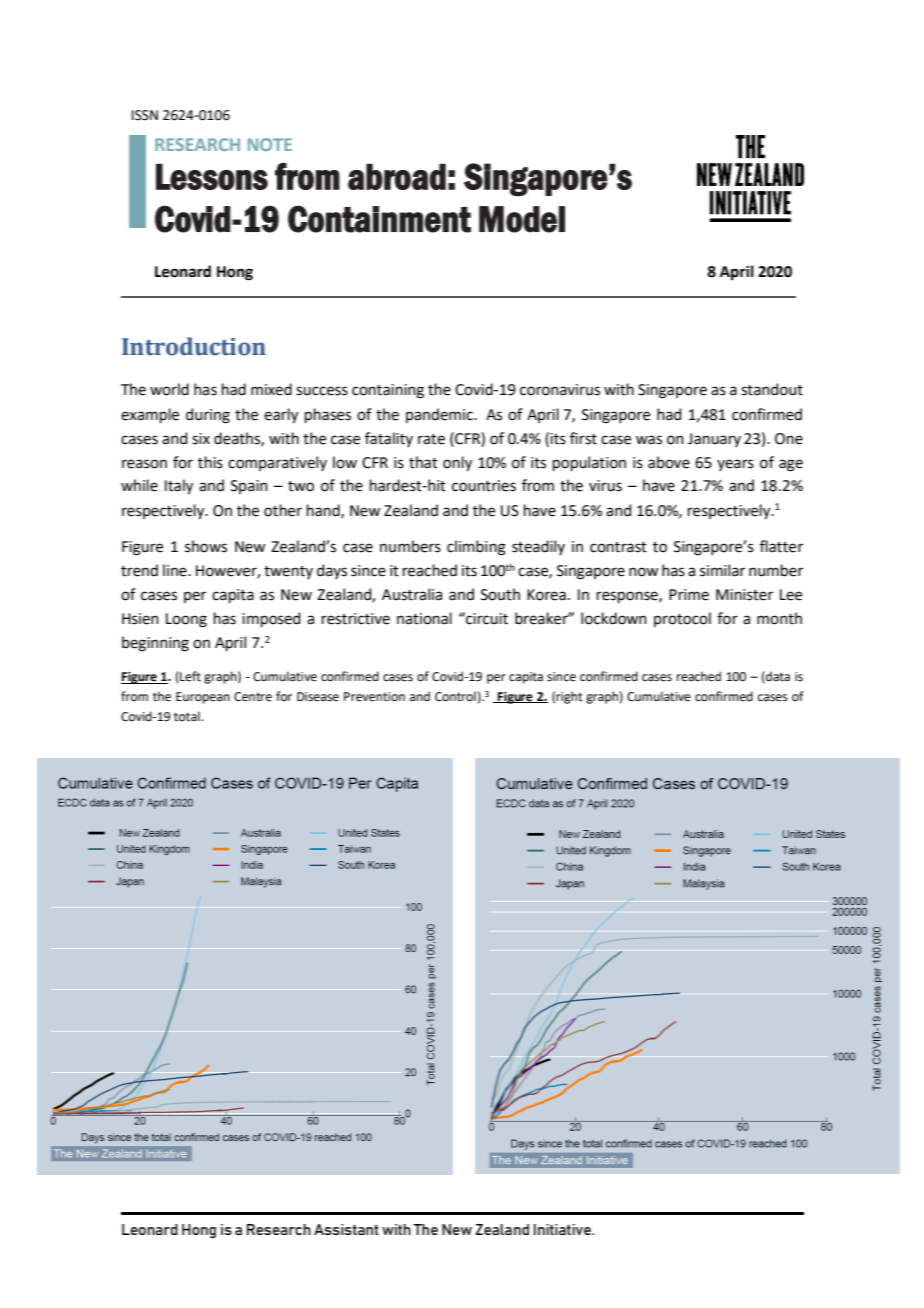  Describe the element at coordinates (522, 219) in the image. I see `Model` at that location.
